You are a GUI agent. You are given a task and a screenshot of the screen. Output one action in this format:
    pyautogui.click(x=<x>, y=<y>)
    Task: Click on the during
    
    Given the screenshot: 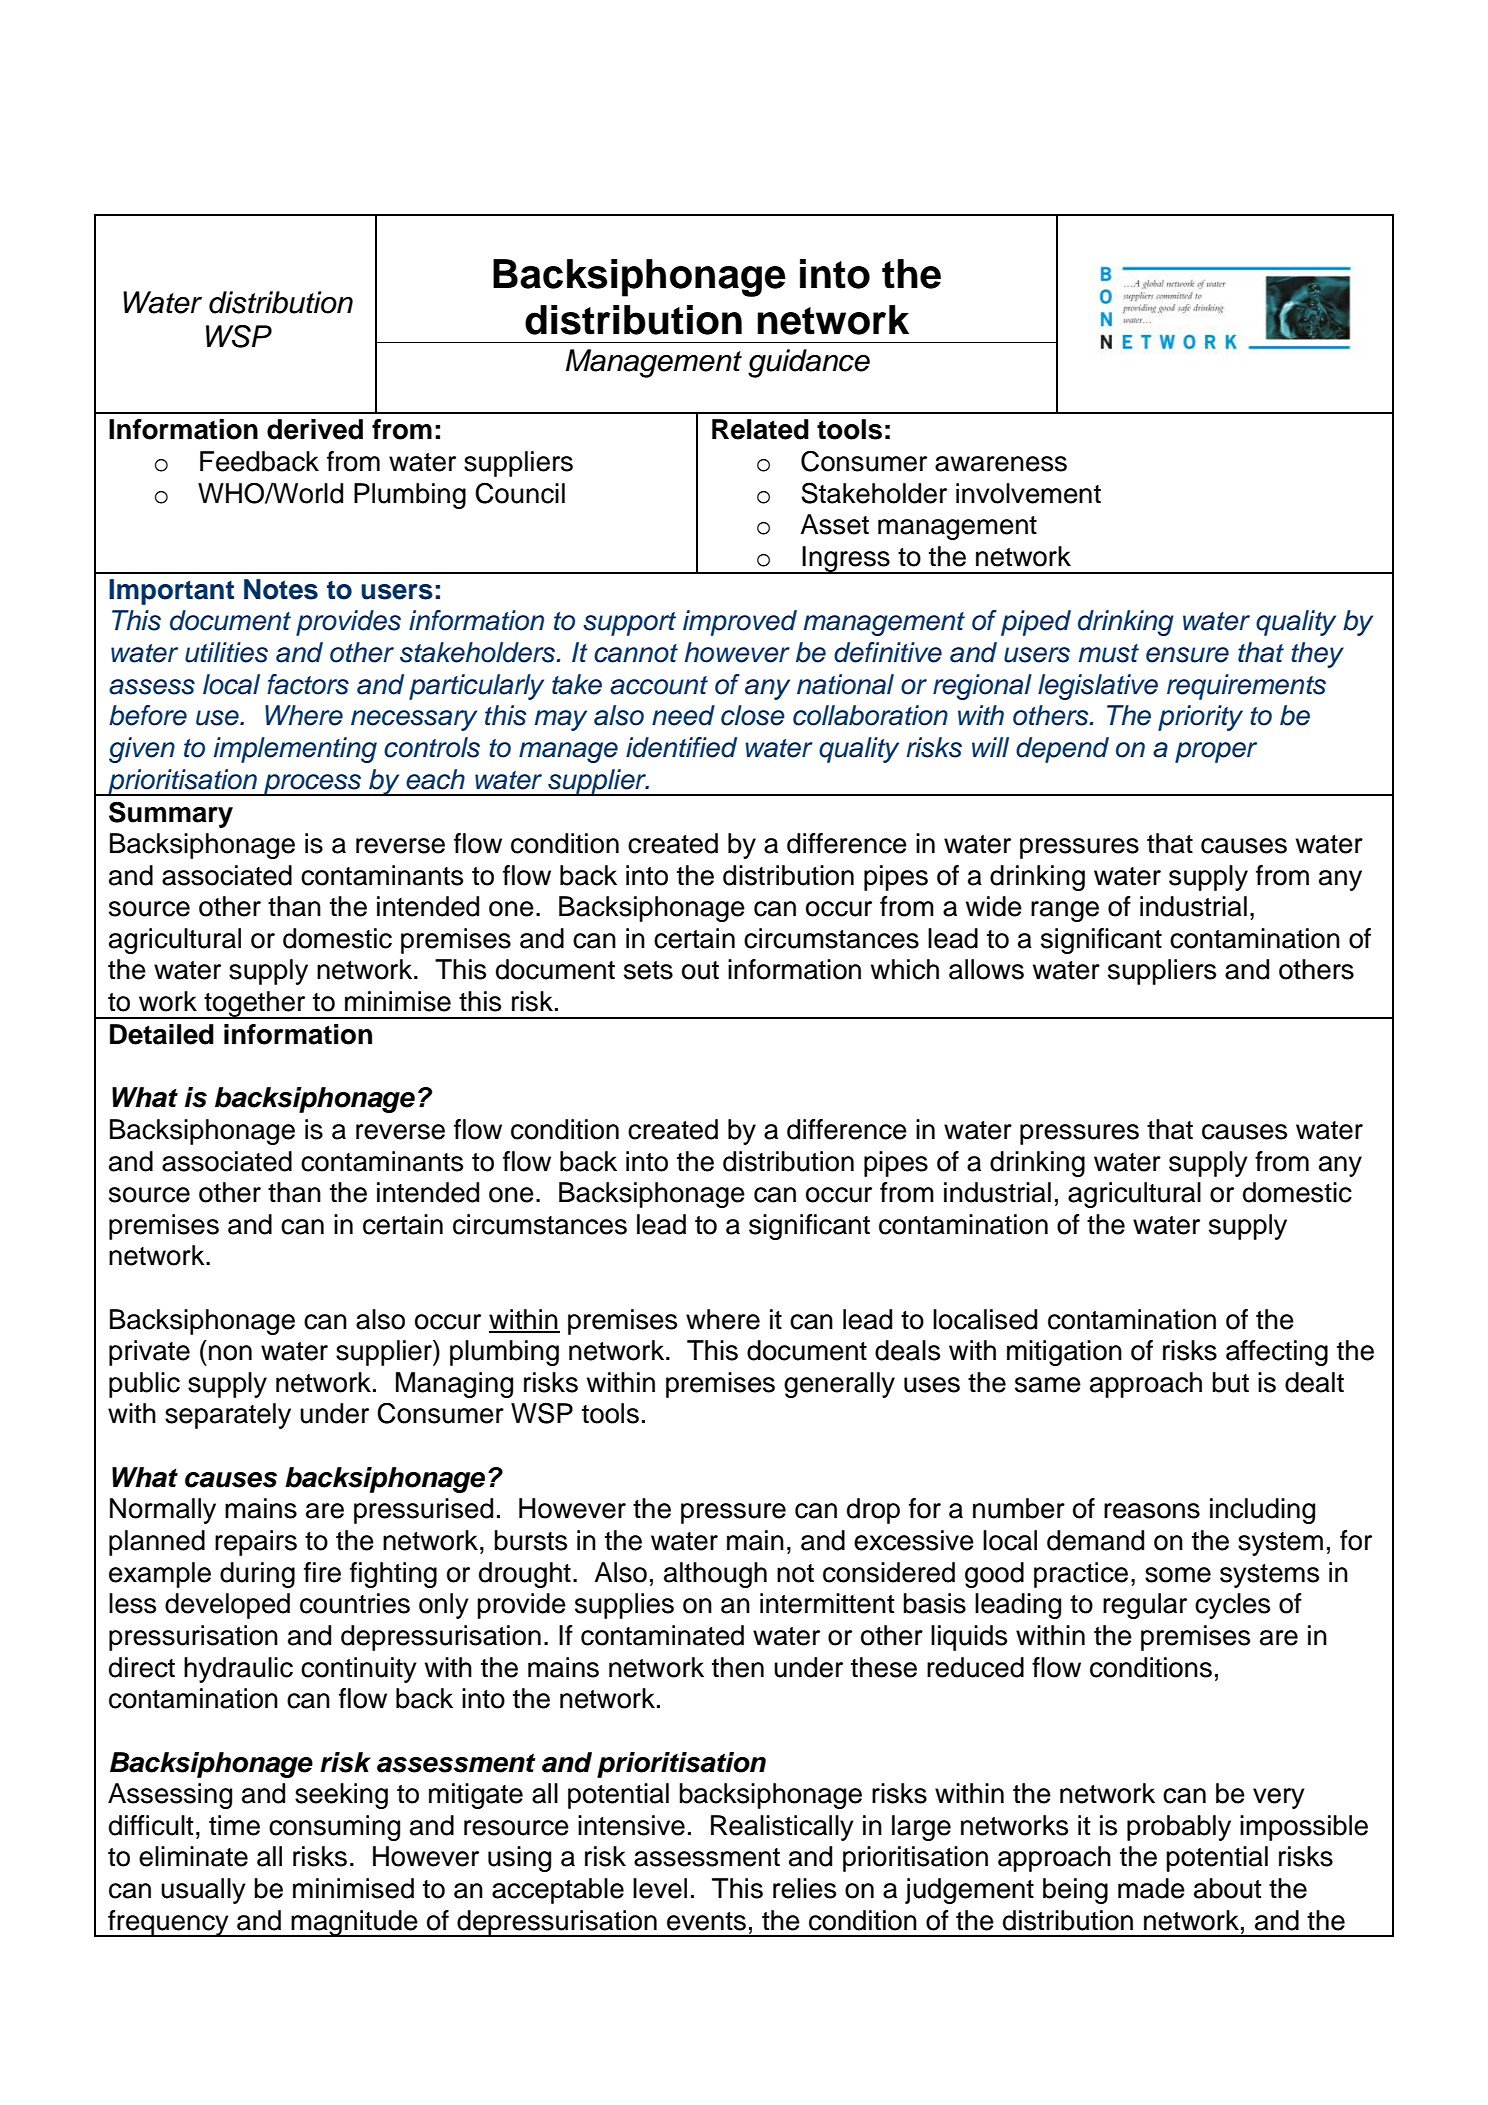 What is the action you would take?
    pyautogui.click(x=257, y=1575)
